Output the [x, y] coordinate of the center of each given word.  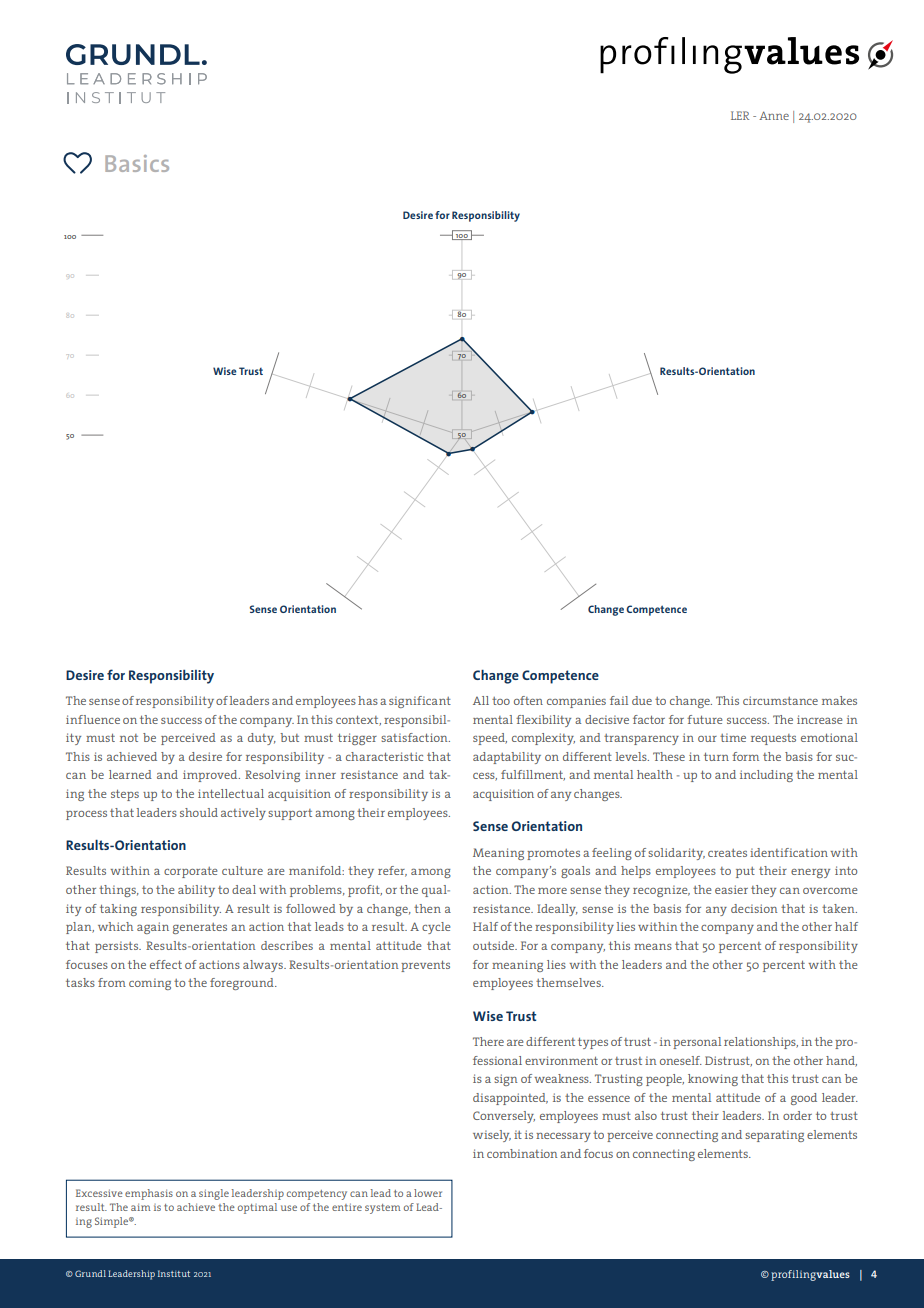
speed [490, 739]
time [733, 737]
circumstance [780, 700]
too [501, 701]
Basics [137, 163]
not [129, 738]
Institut [174, 1273]
